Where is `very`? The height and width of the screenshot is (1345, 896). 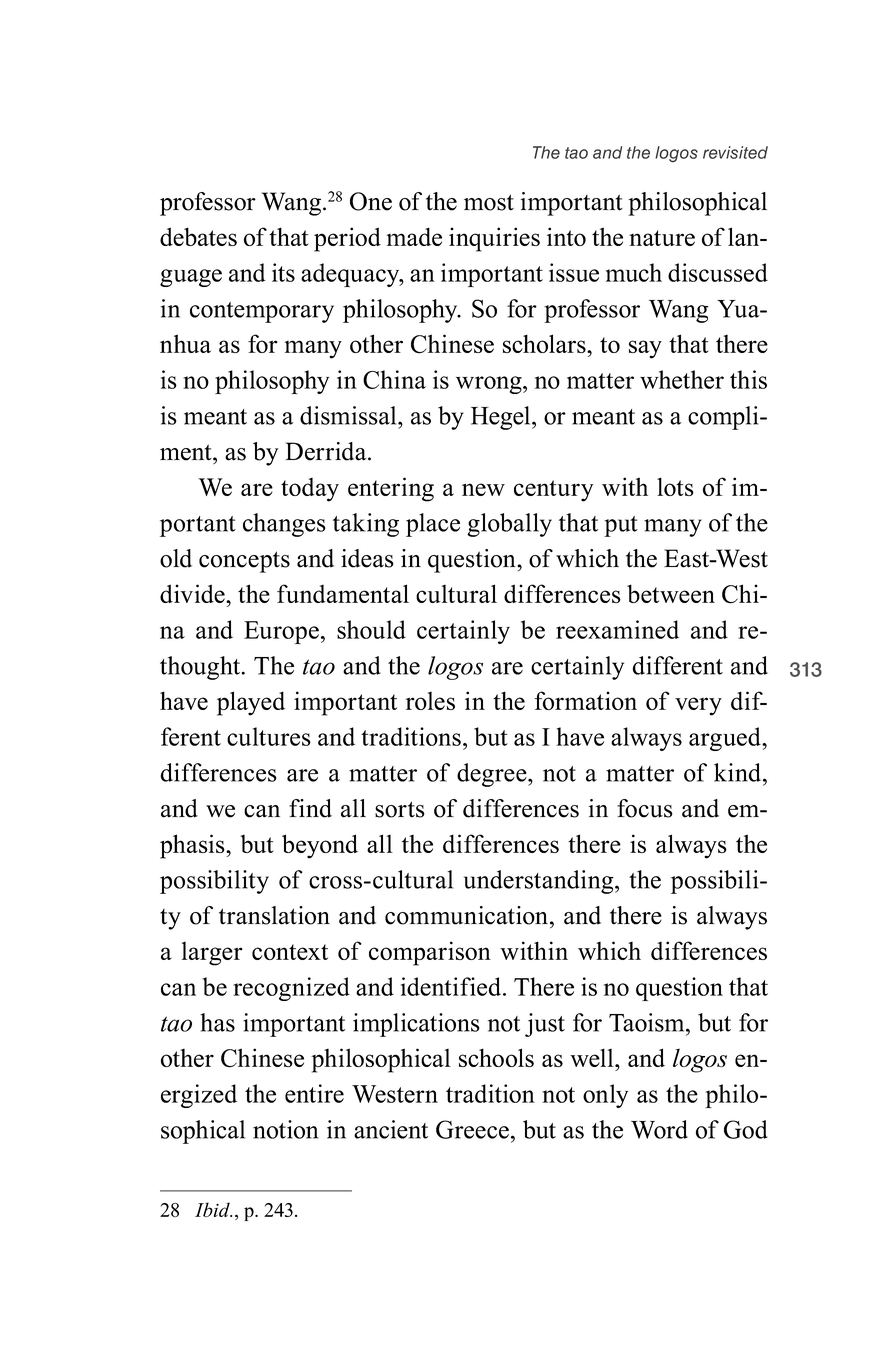
very is located at coordinates (698, 706).
